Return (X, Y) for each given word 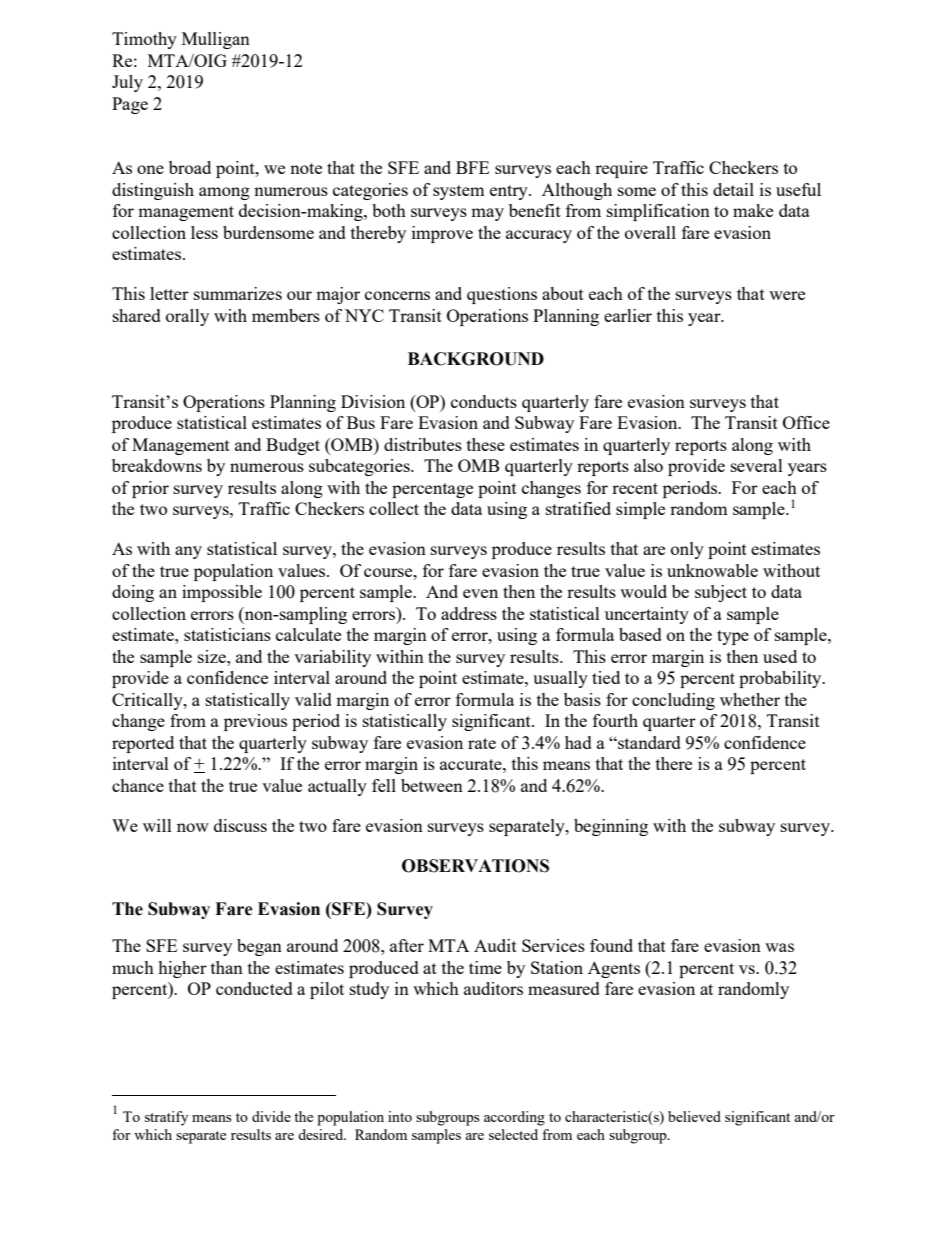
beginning (611, 827)
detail (733, 189)
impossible (222, 593)
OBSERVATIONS (475, 866)
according (514, 1118)
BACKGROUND (476, 359)
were (787, 295)
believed (694, 1116)
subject (721, 593)
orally (187, 317)
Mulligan (216, 40)
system (459, 192)
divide (271, 1116)
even (480, 593)
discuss (240, 825)
